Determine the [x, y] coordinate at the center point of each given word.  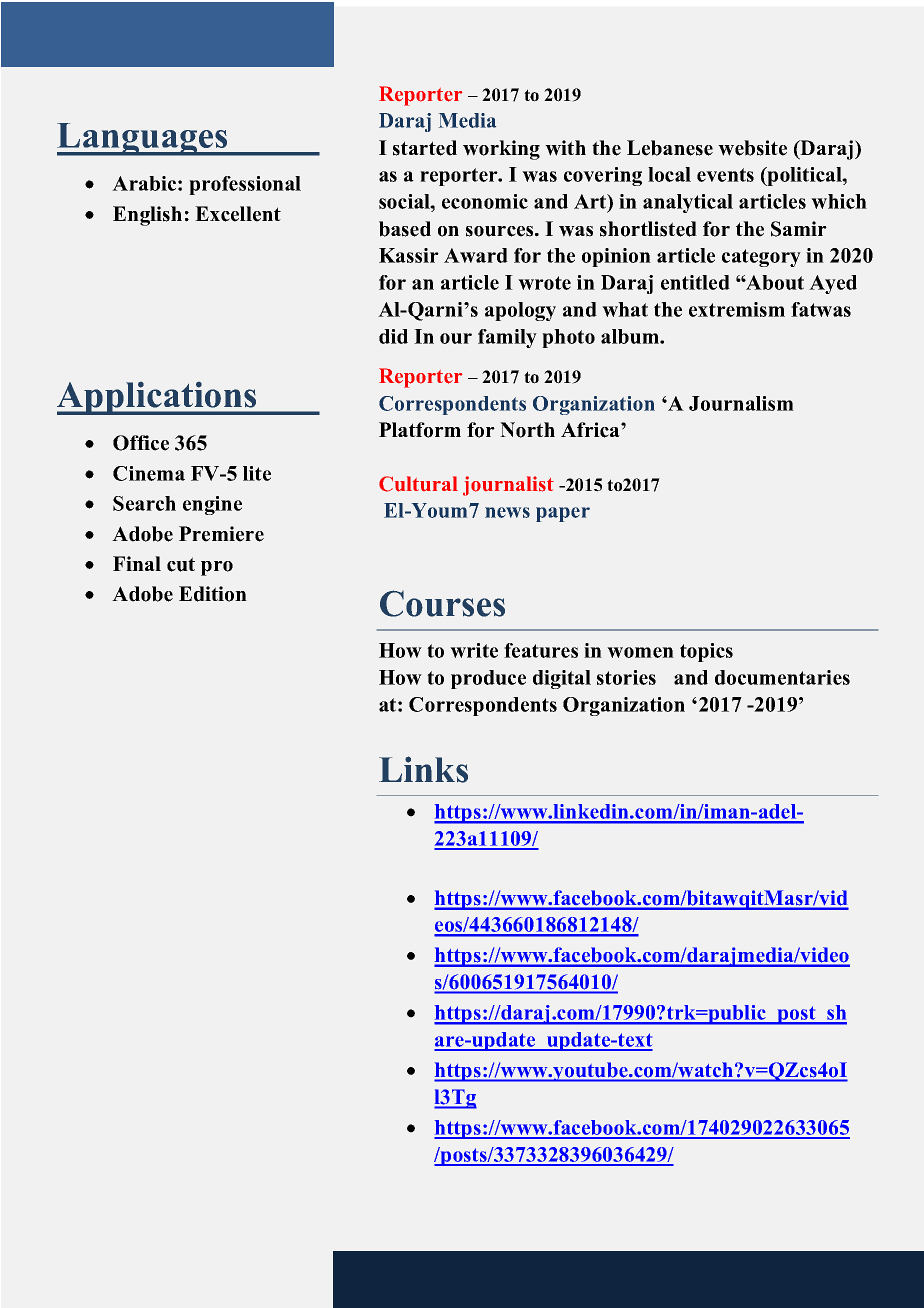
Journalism [741, 403]
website [752, 148]
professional [245, 185]
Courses [442, 603]
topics [706, 652]
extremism [737, 309]
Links [423, 769]
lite [257, 473]
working [501, 150]
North [527, 430]
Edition [213, 594]
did [393, 336]
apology [520, 311]
